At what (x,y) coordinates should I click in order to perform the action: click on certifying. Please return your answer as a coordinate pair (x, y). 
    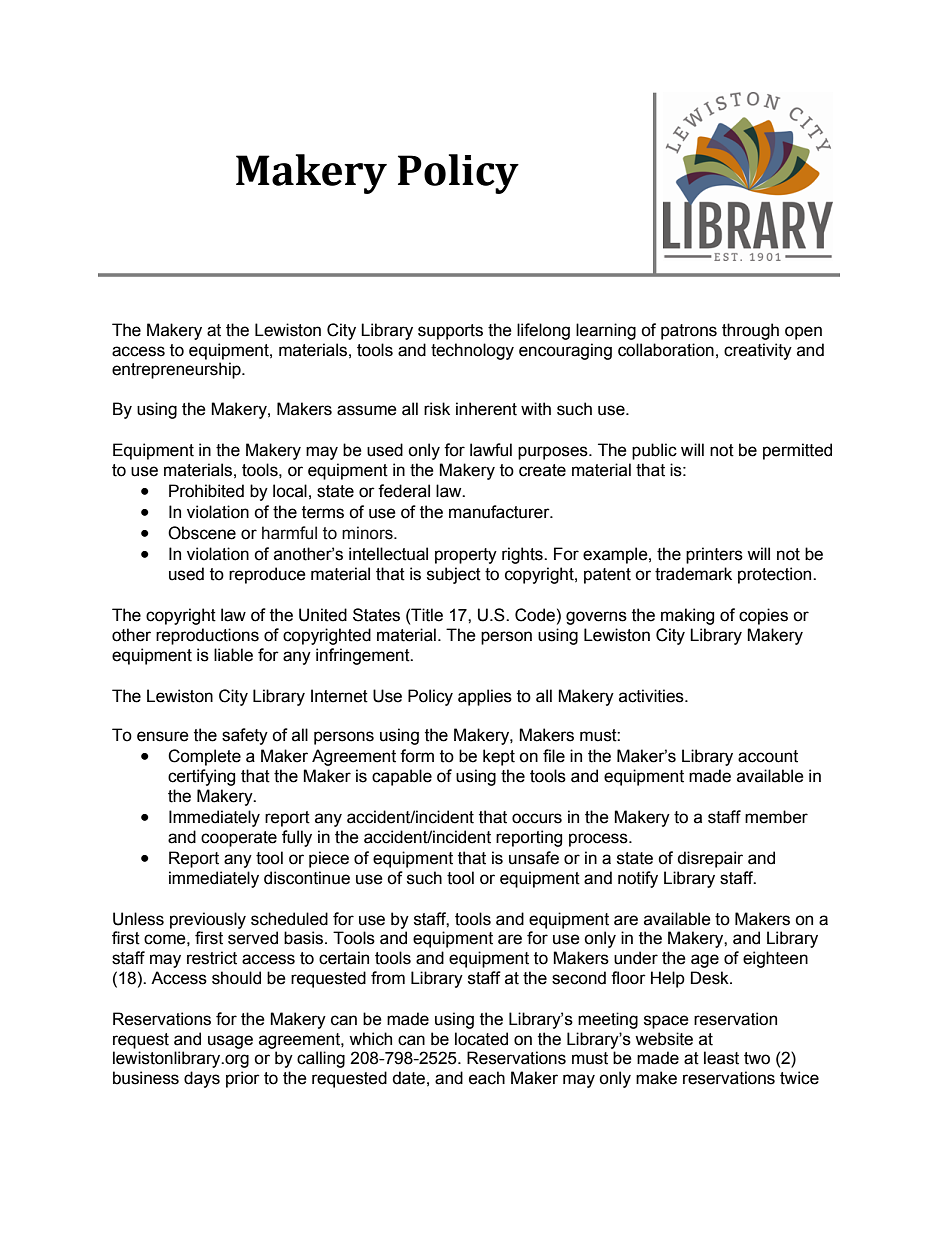
    Looking at the image, I should click on (201, 777).
